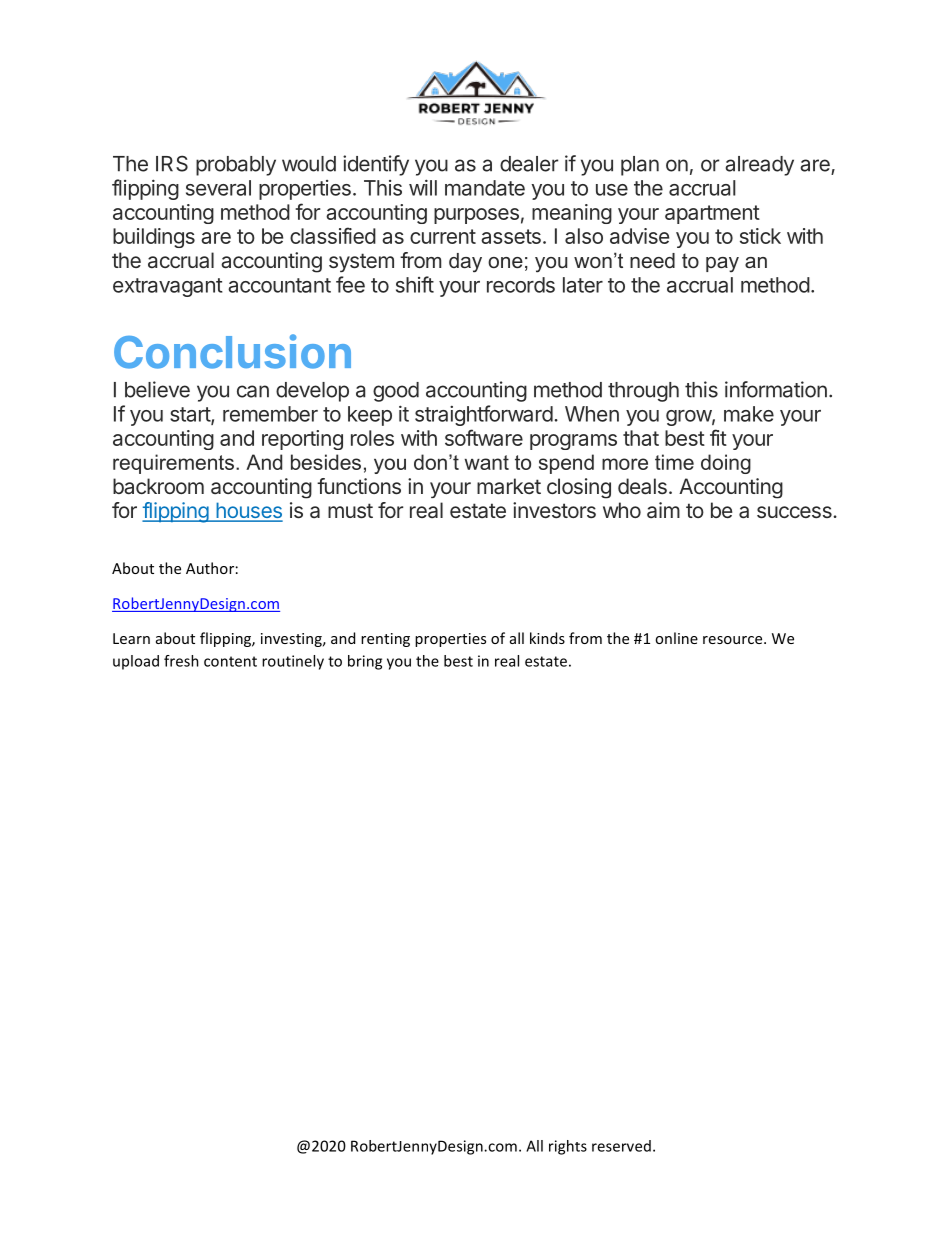 The image size is (952, 1233). Describe the element at coordinates (365, 662) in the document. I see `bring` at that location.
